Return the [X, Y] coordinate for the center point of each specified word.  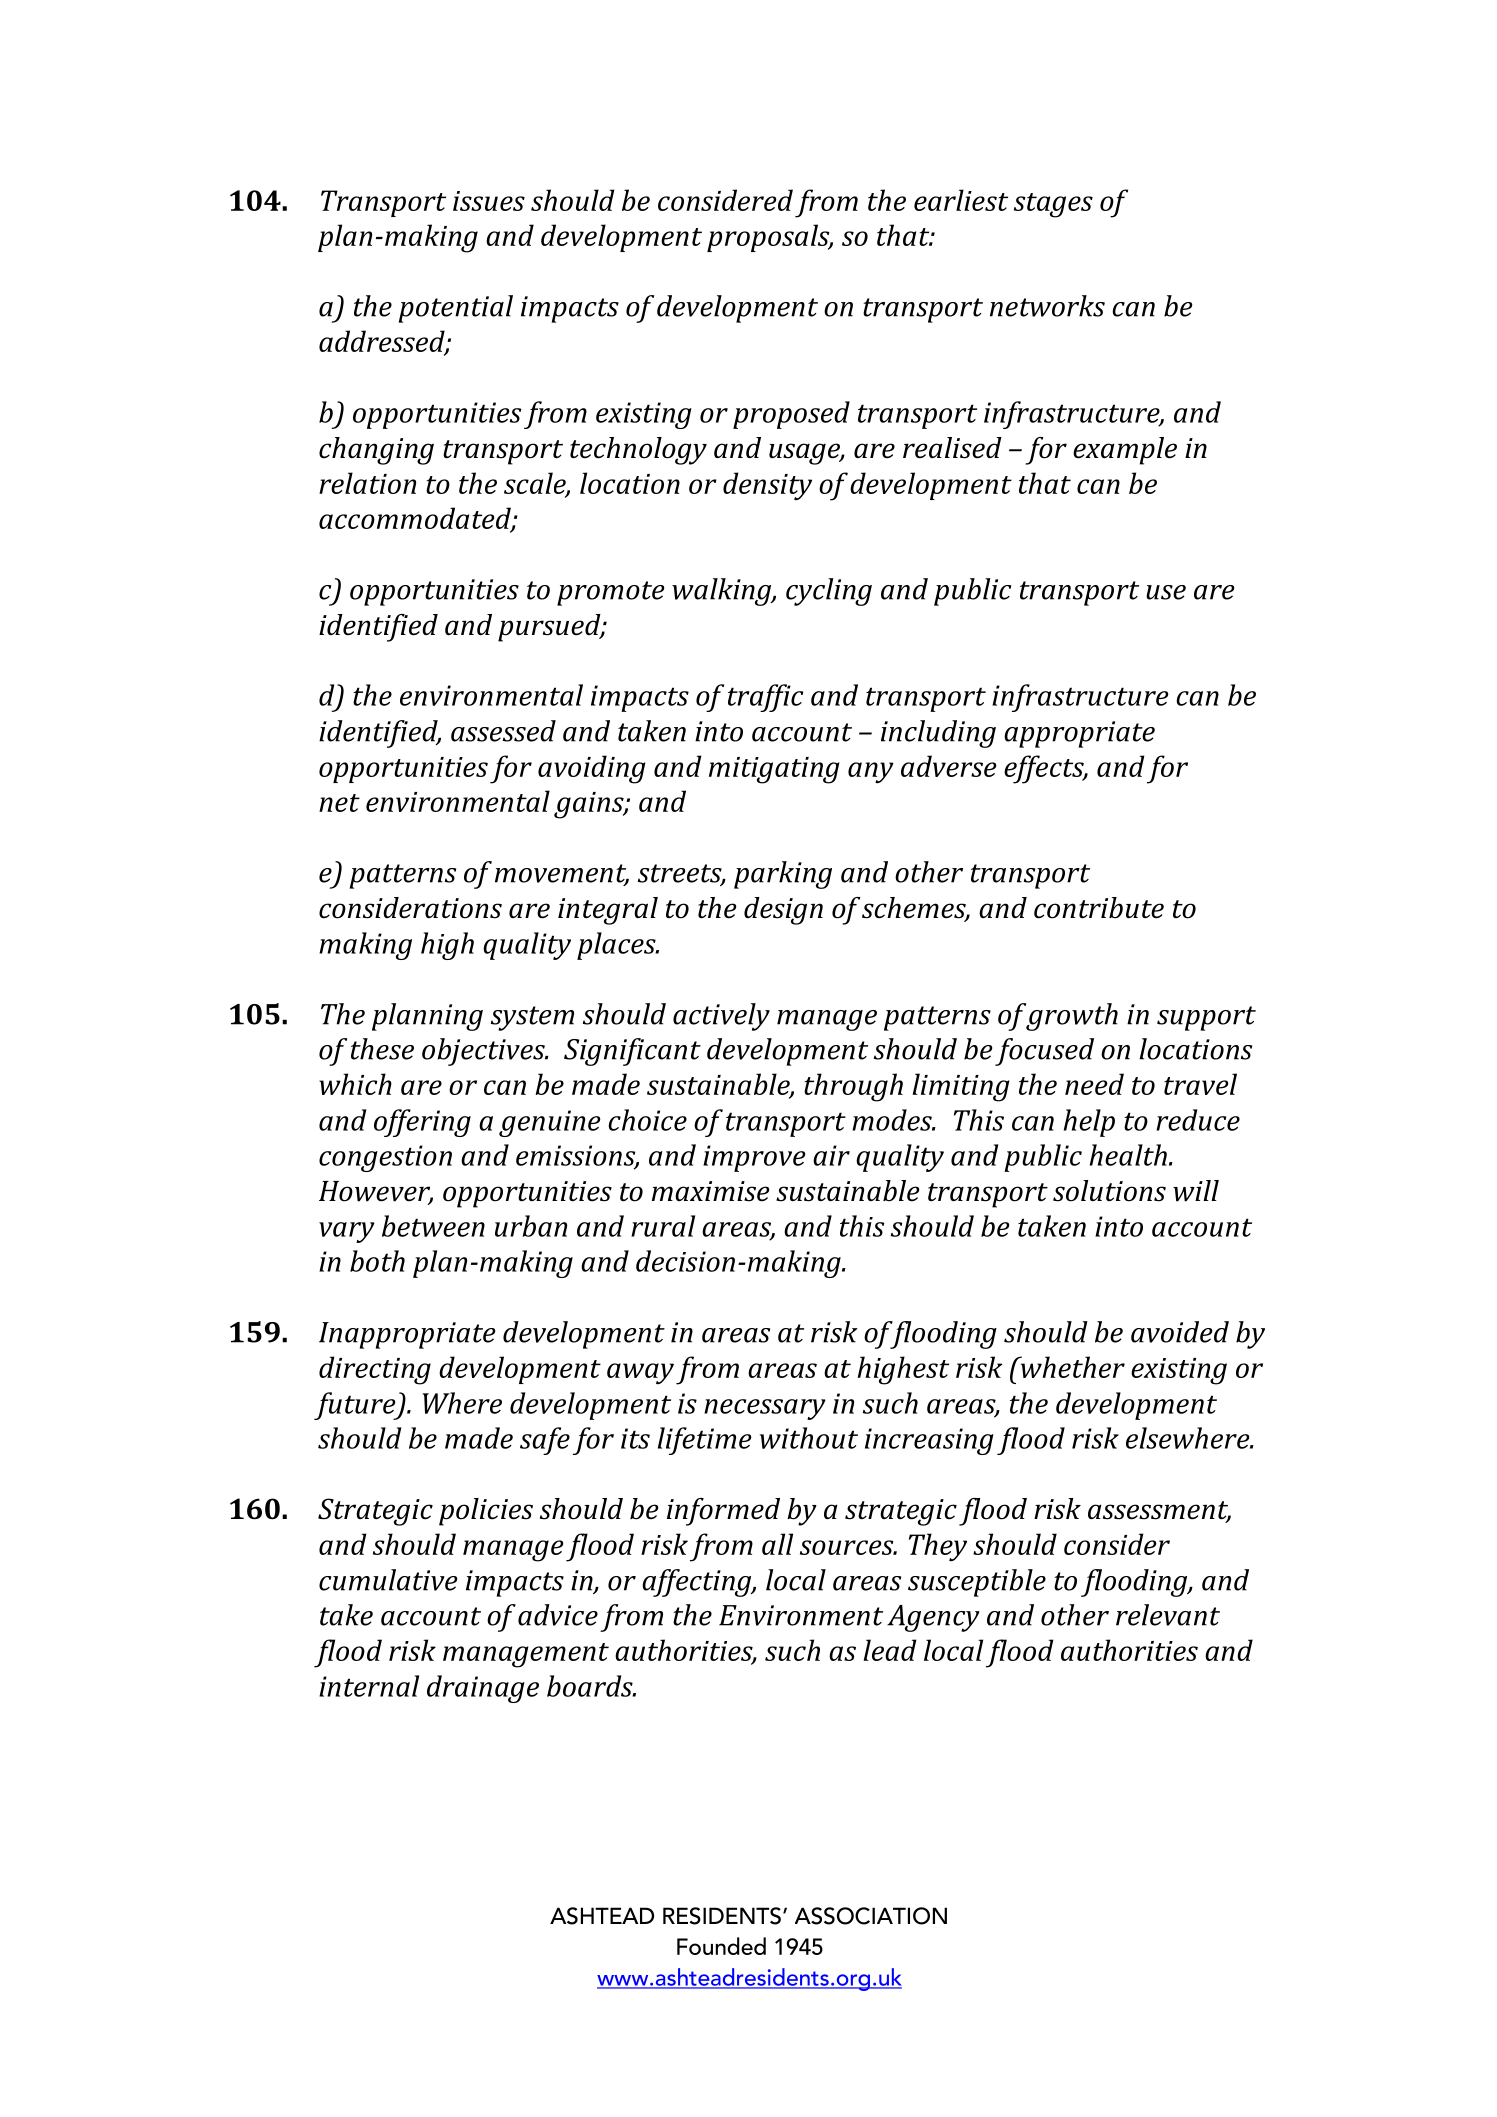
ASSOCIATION [871, 1916]
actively [721, 1017]
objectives [484, 1052]
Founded [721, 1946]
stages [1053, 205]
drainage [483, 1689]
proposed [791, 415]
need [1094, 1084]
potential [456, 309]
